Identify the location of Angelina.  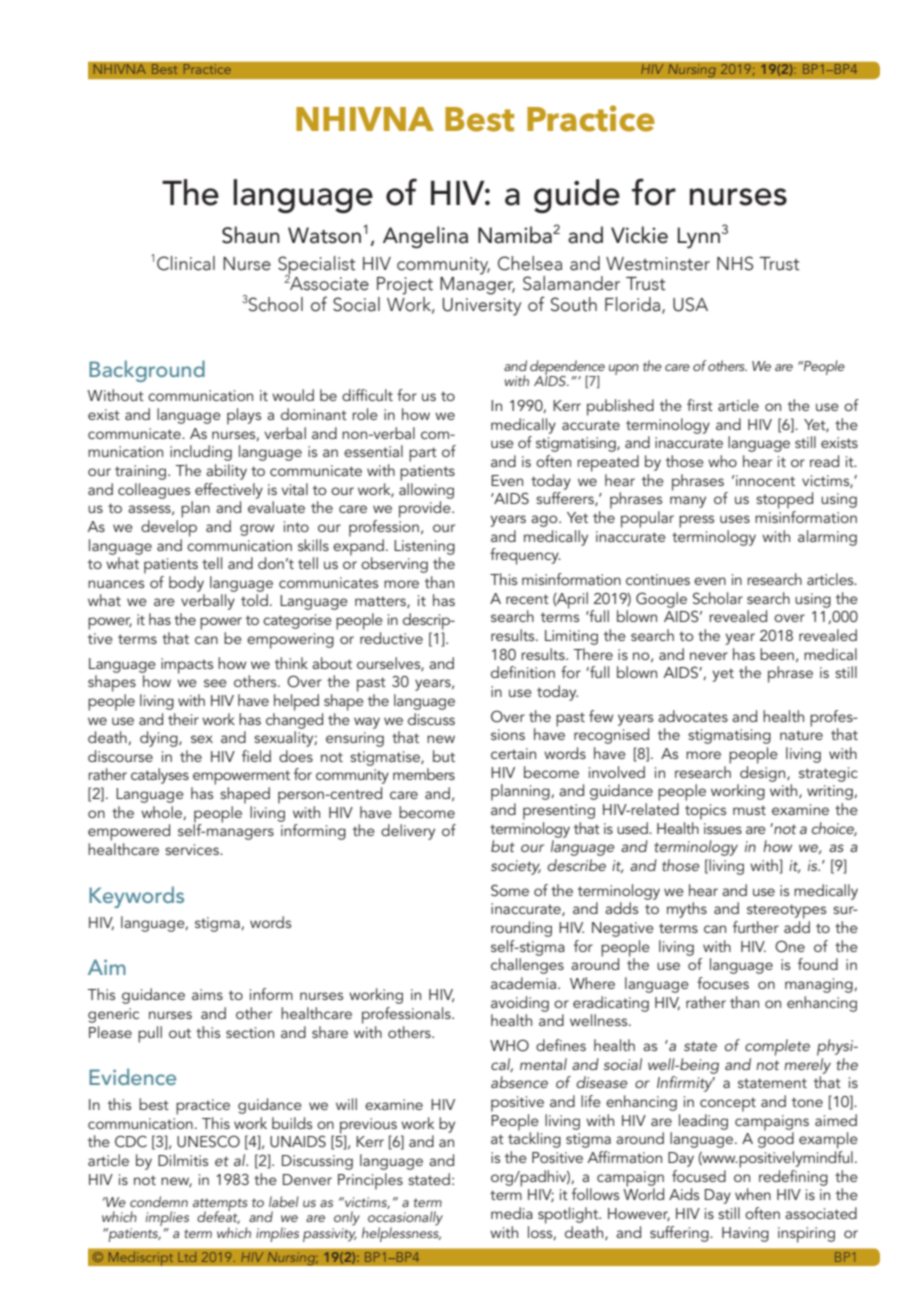
(425, 237).
